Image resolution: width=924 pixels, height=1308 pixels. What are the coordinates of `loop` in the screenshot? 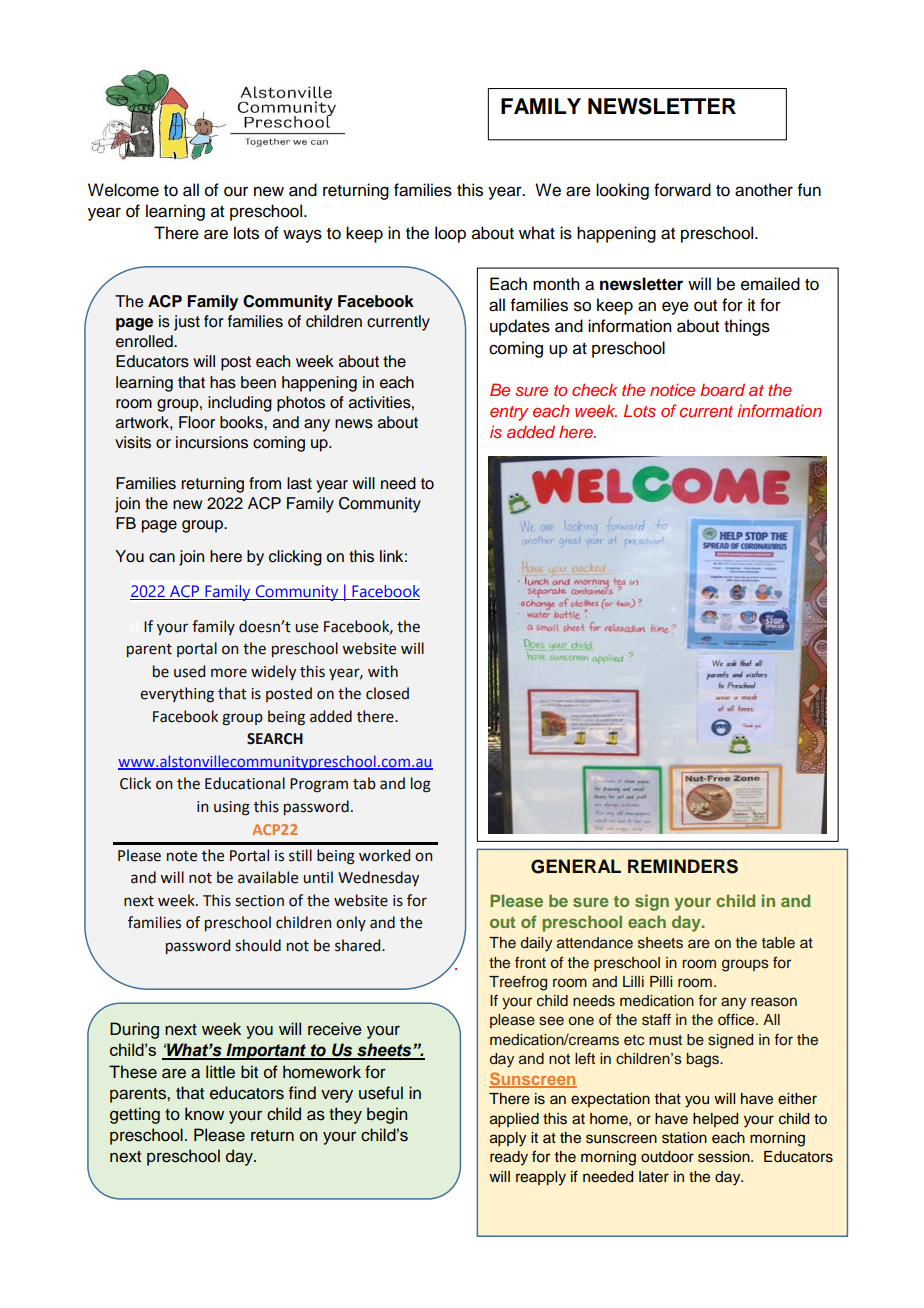 It's located at (450, 234).
